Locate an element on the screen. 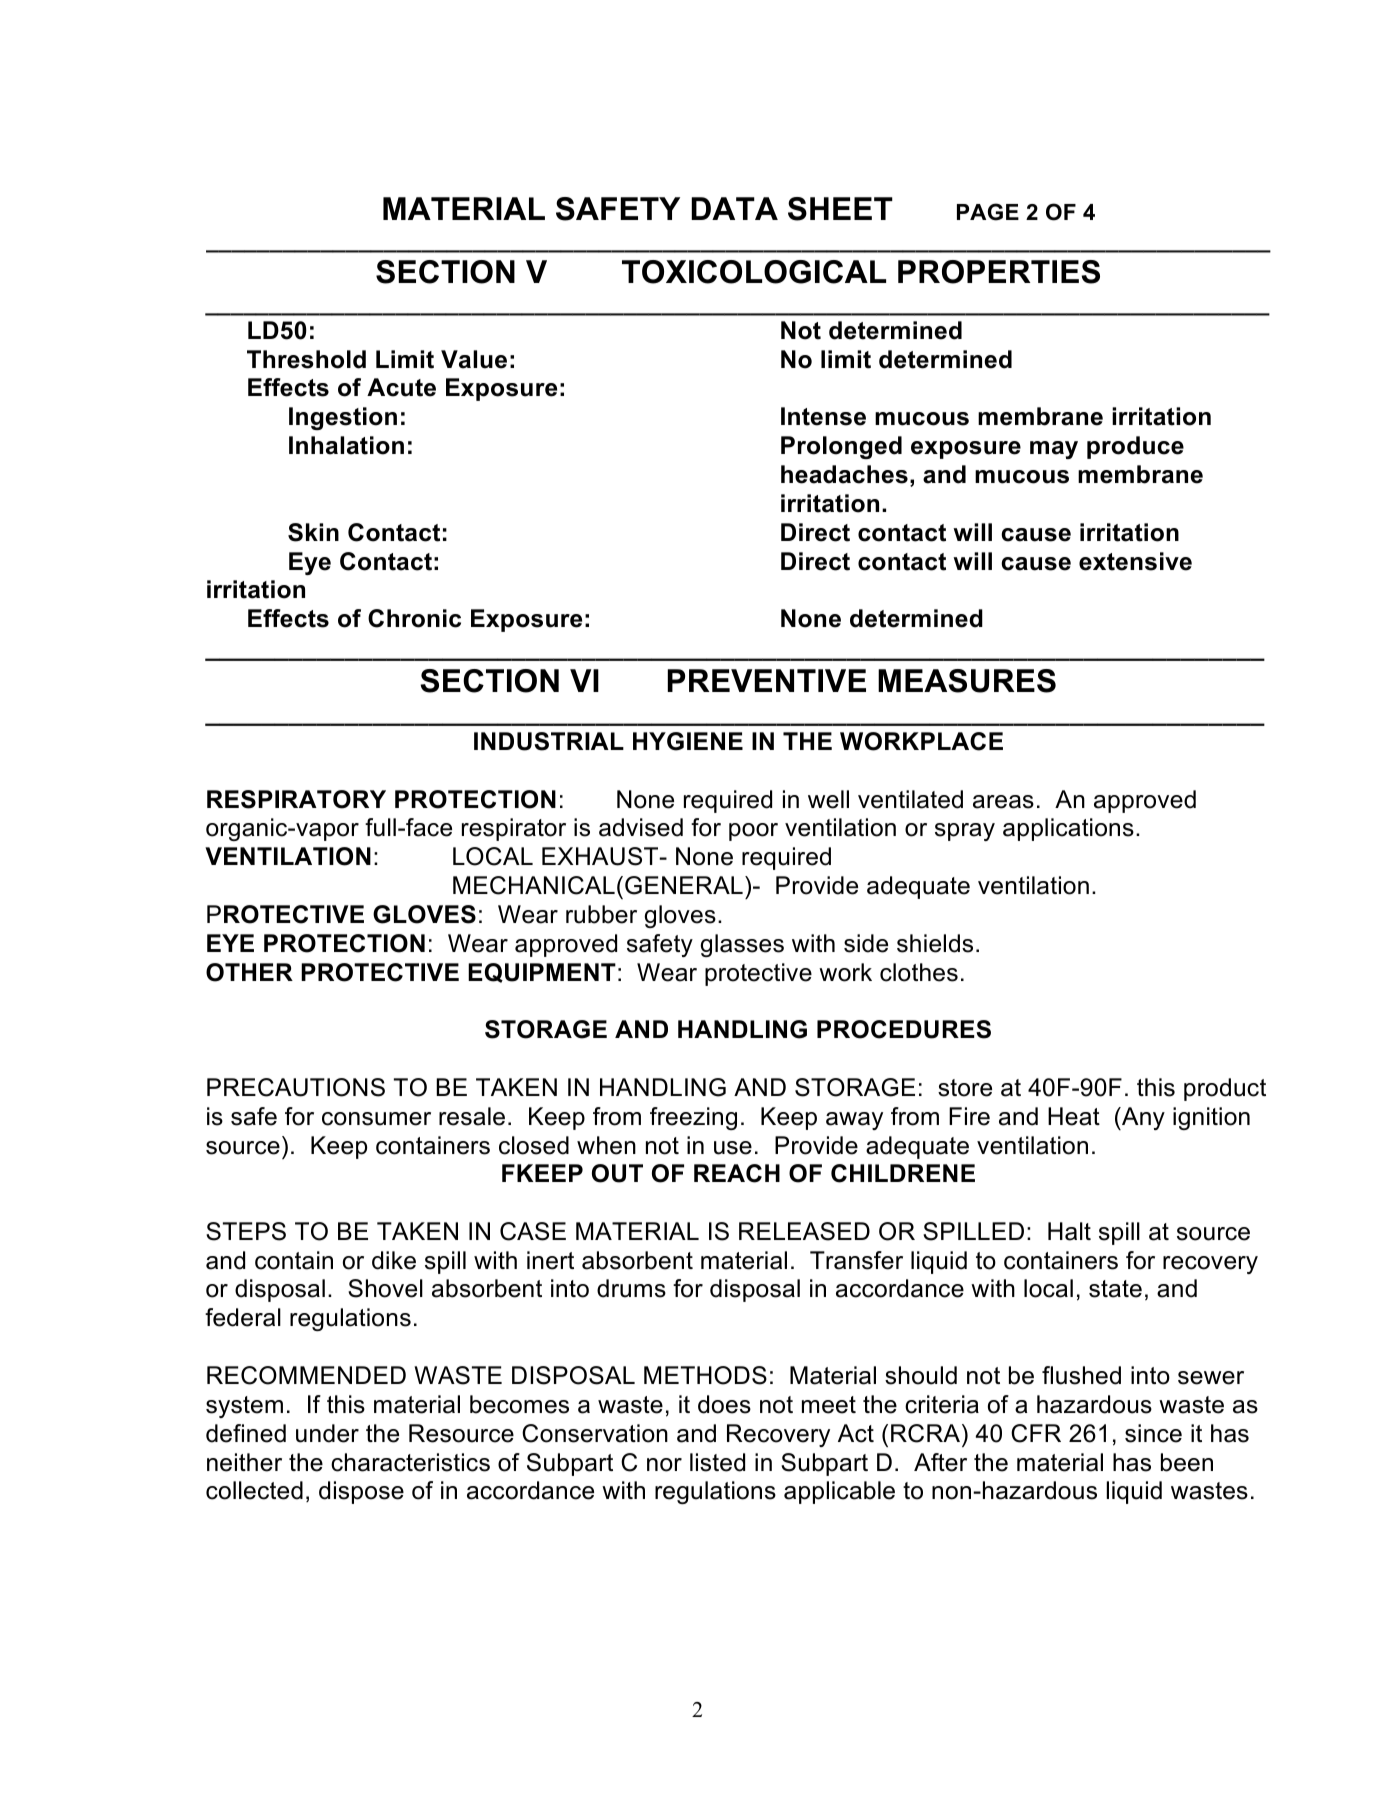  listed is located at coordinates (717, 1462).
